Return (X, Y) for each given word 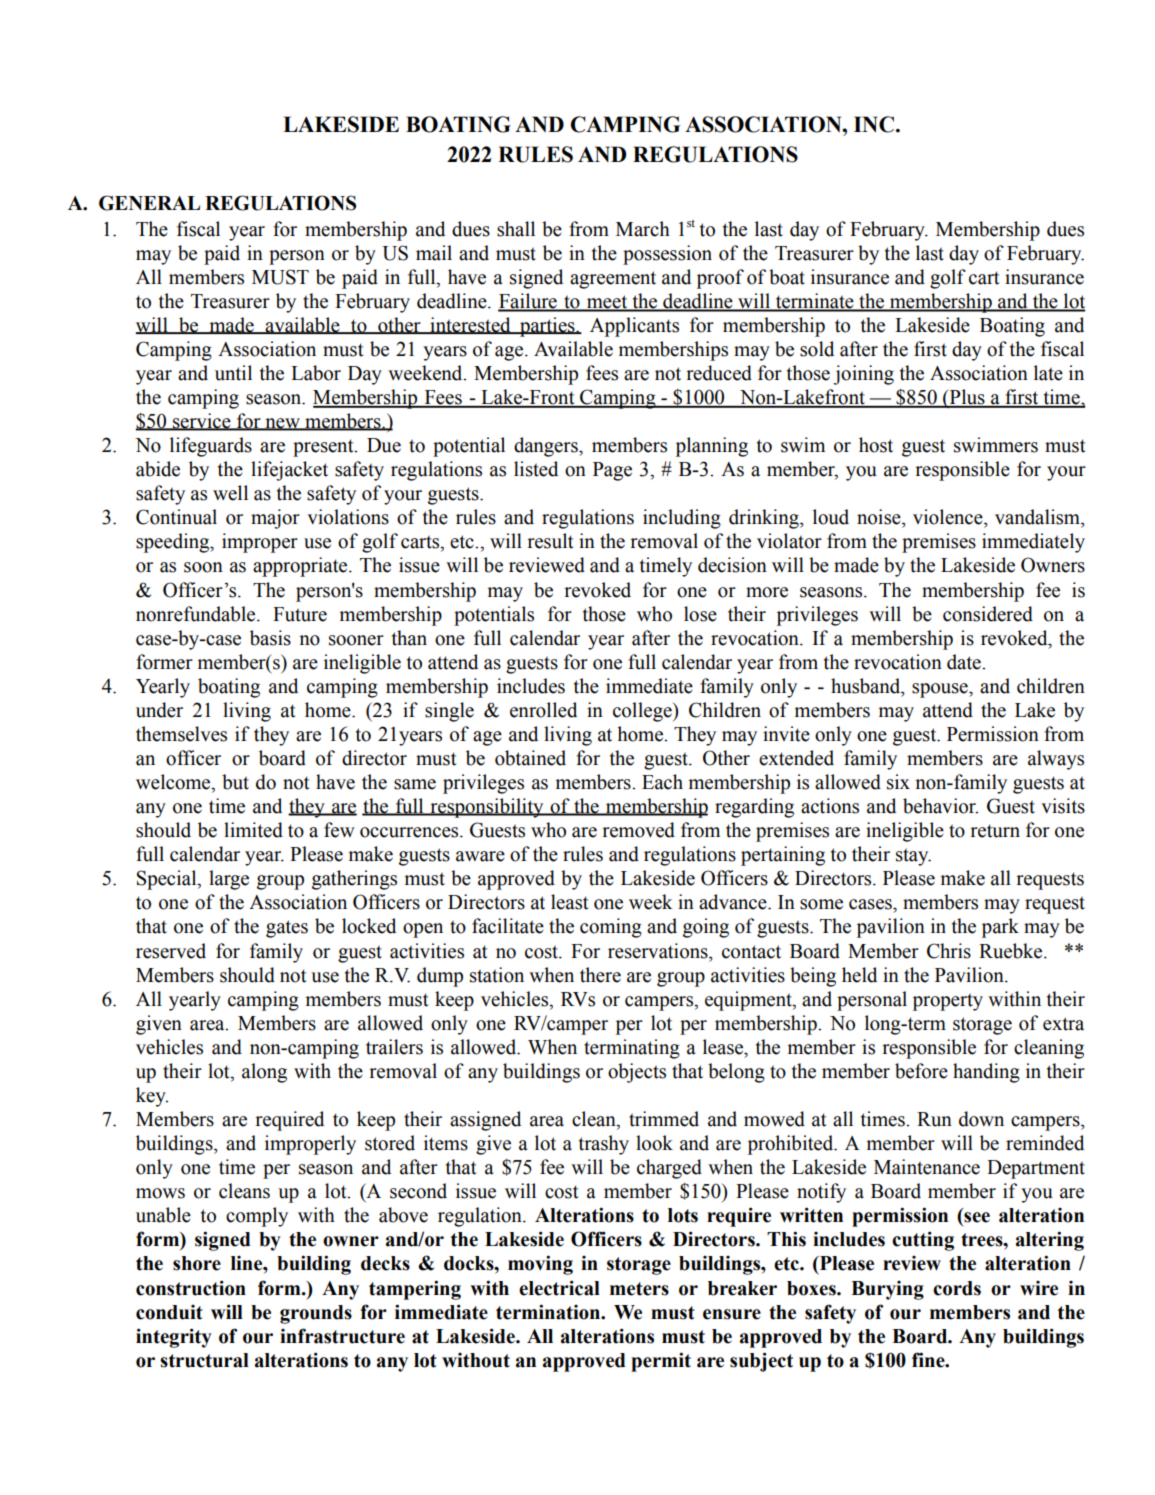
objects (637, 1073)
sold (817, 349)
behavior (940, 806)
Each (662, 782)
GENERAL (149, 203)
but (235, 782)
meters (639, 1289)
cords (957, 1288)
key (152, 1097)
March (643, 229)
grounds (316, 1314)
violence (949, 517)
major (275, 519)
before (921, 1071)
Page (612, 471)
